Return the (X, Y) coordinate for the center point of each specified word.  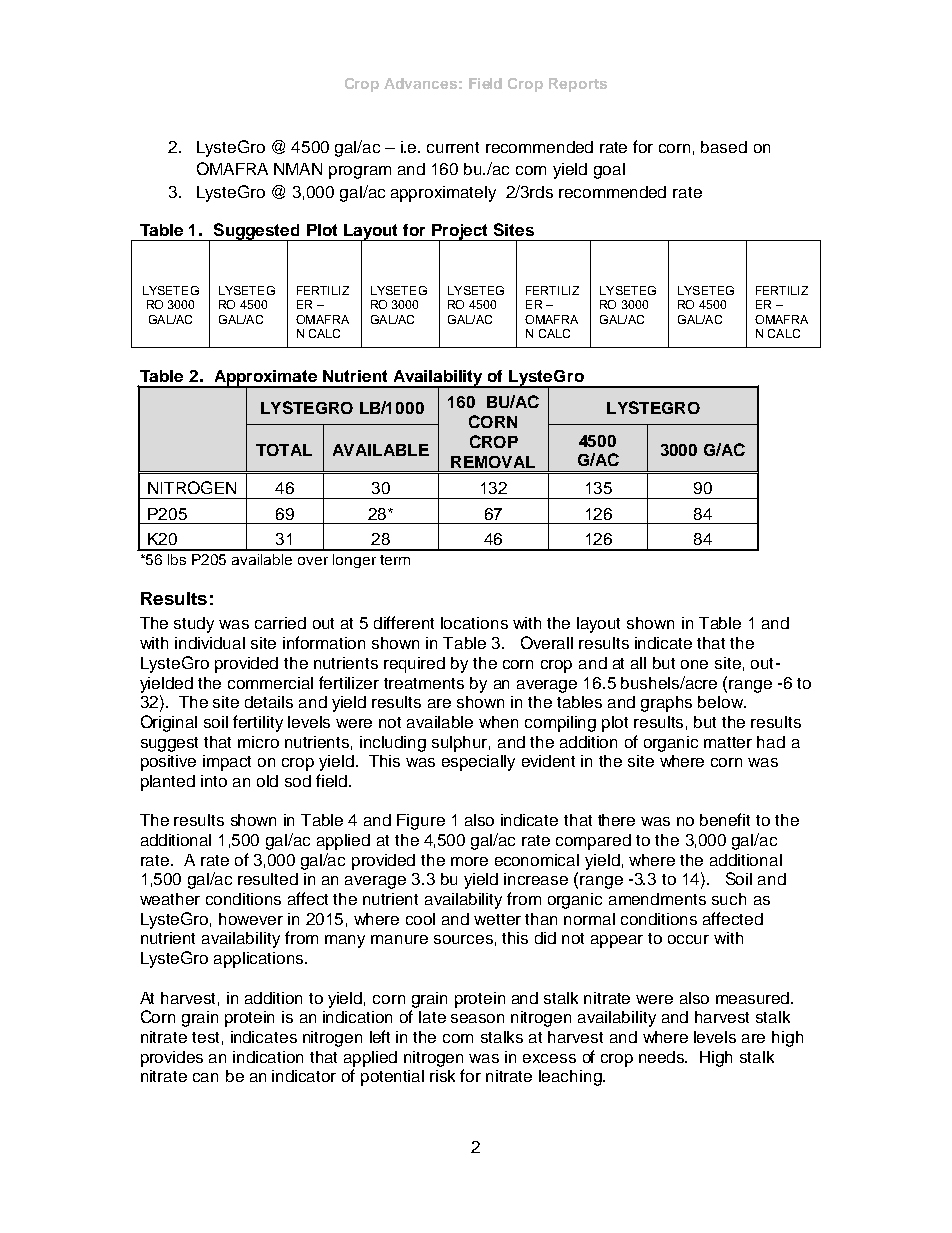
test (205, 1037)
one (694, 664)
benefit (725, 819)
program (360, 172)
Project (460, 233)
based (724, 147)
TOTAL (284, 450)
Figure (421, 822)
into (214, 781)
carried (280, 623)
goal (609, 171)
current (453, 147)
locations (474, 623)
